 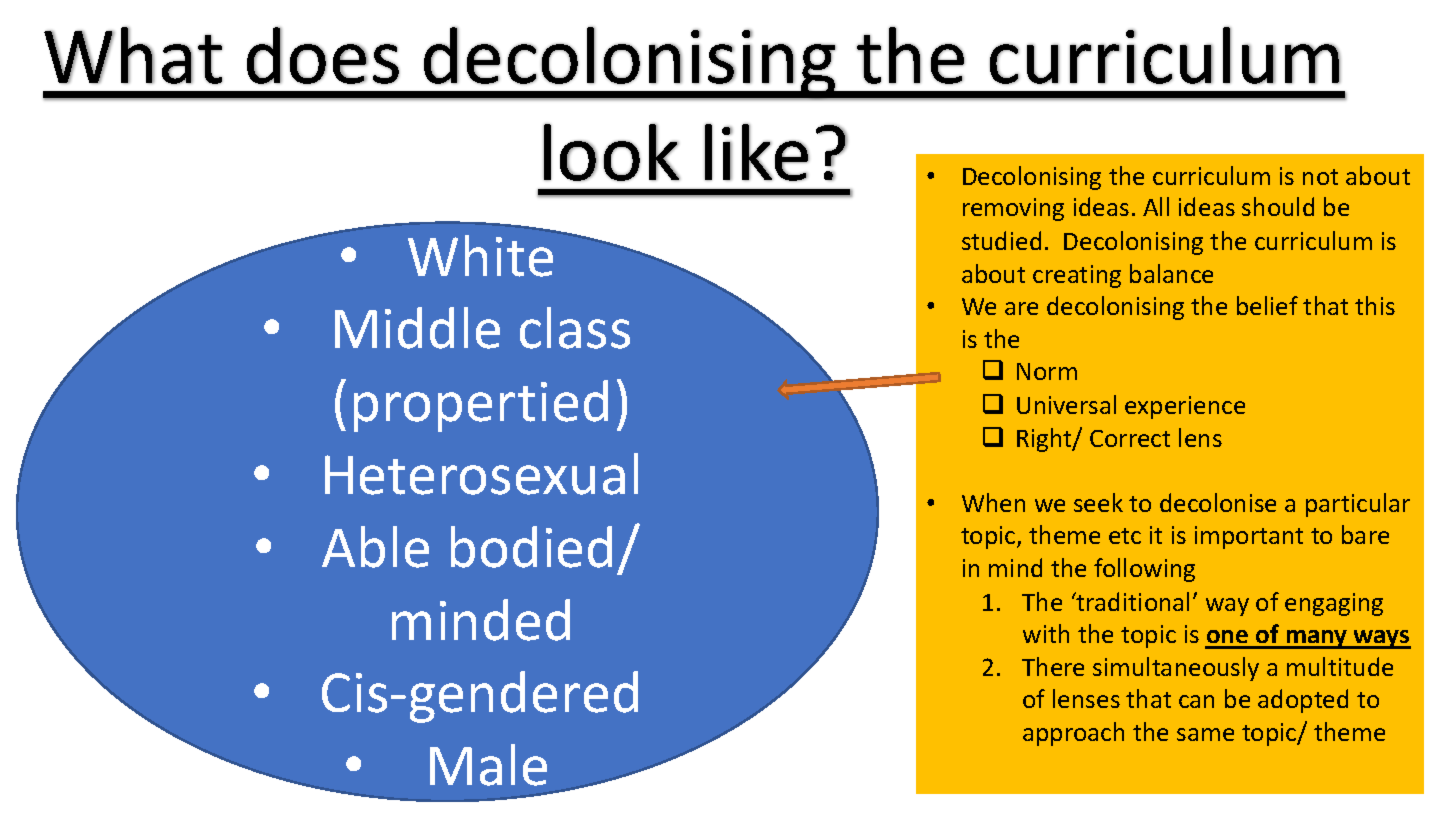 I want to click on White, so click(x=480, y=256).
